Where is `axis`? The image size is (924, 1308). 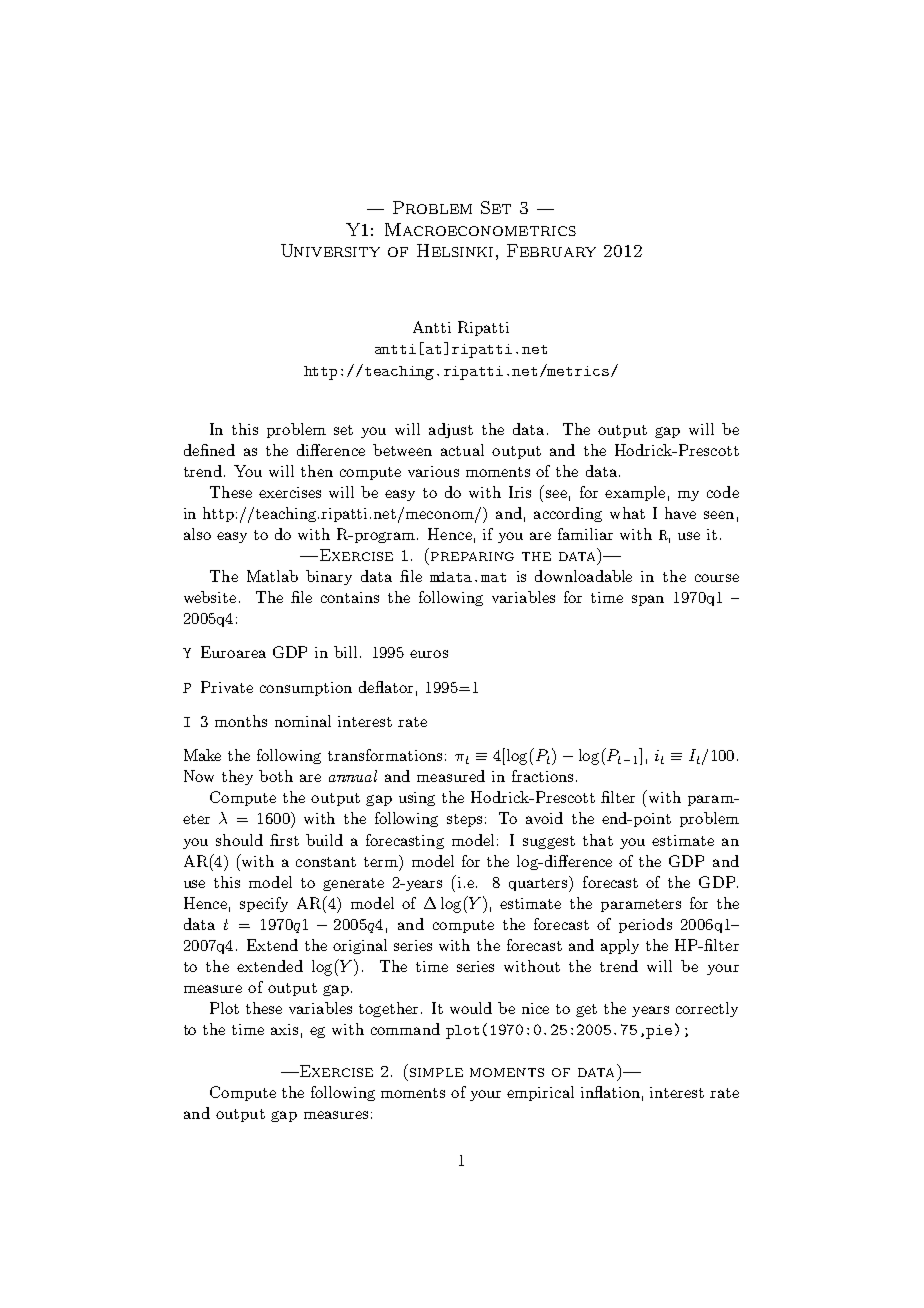 axis is located at coordinates (284, 1029).
